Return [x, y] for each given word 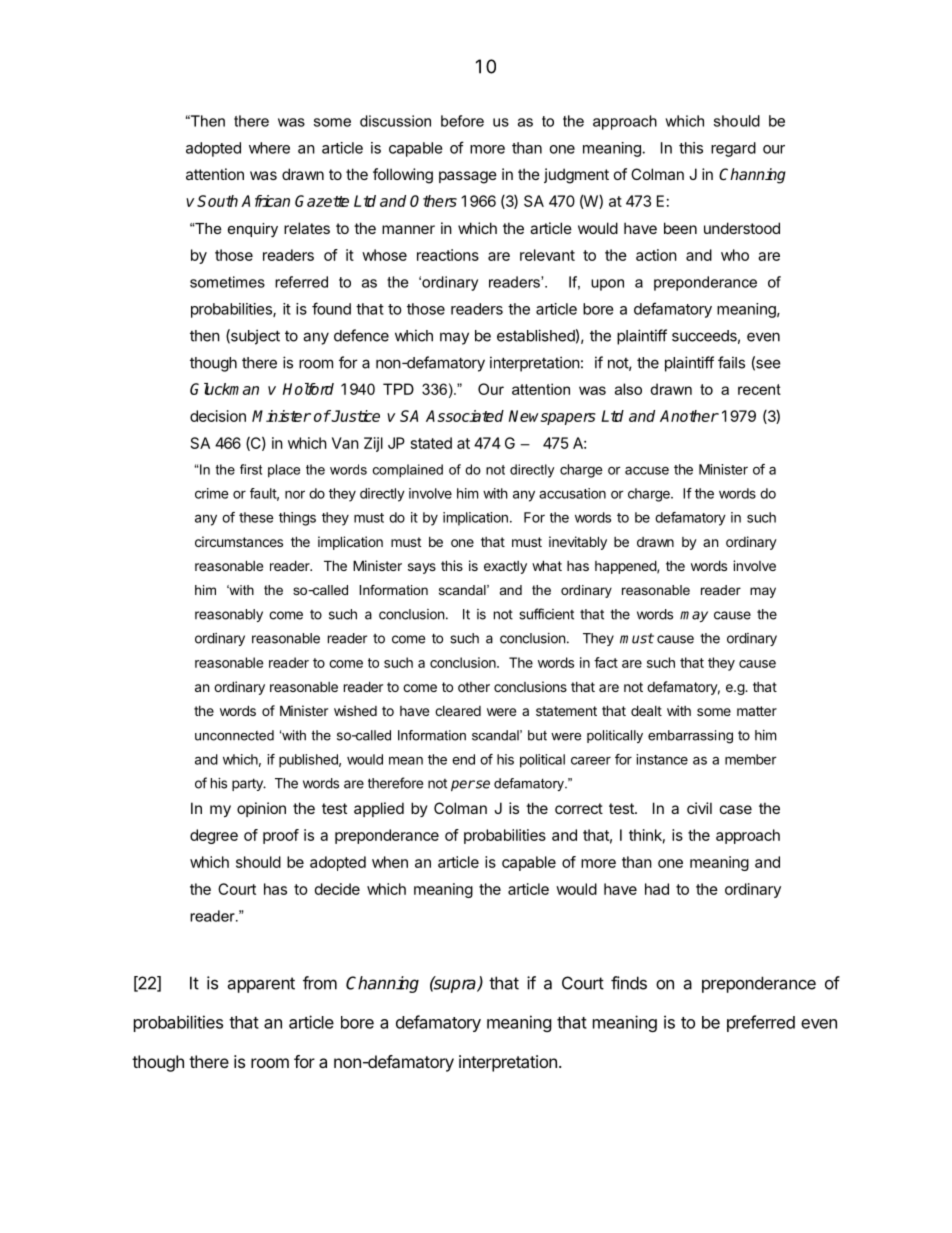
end [463, 759]
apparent [261, 985]
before [462, 121]
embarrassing [690, 737]
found [331, 308]
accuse [647, 470]
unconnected [234, 735]
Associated [465, 416]
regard [733, 149]
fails [731, 362]
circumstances [239, 541]
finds [629, 983]
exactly [505, 567]
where [269, 148]
